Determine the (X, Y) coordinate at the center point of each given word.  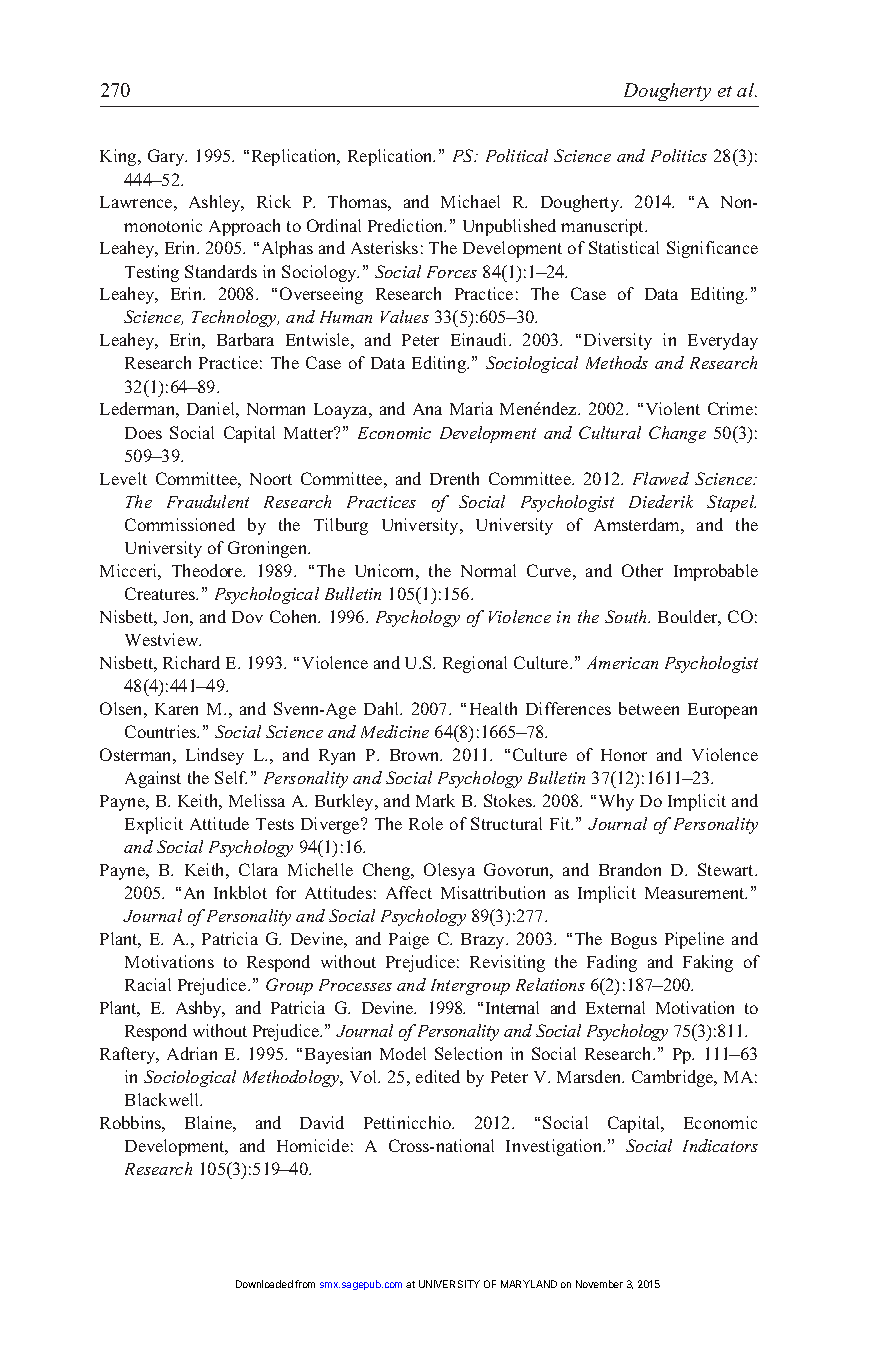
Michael (470, 201)
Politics (679, 155)
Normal (488, 570)
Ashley (216, 203)
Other (642, 570)
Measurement (696, 893)
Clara (258, 869)
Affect (409, 892)
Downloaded (264, 1284)
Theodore (208, 570)
